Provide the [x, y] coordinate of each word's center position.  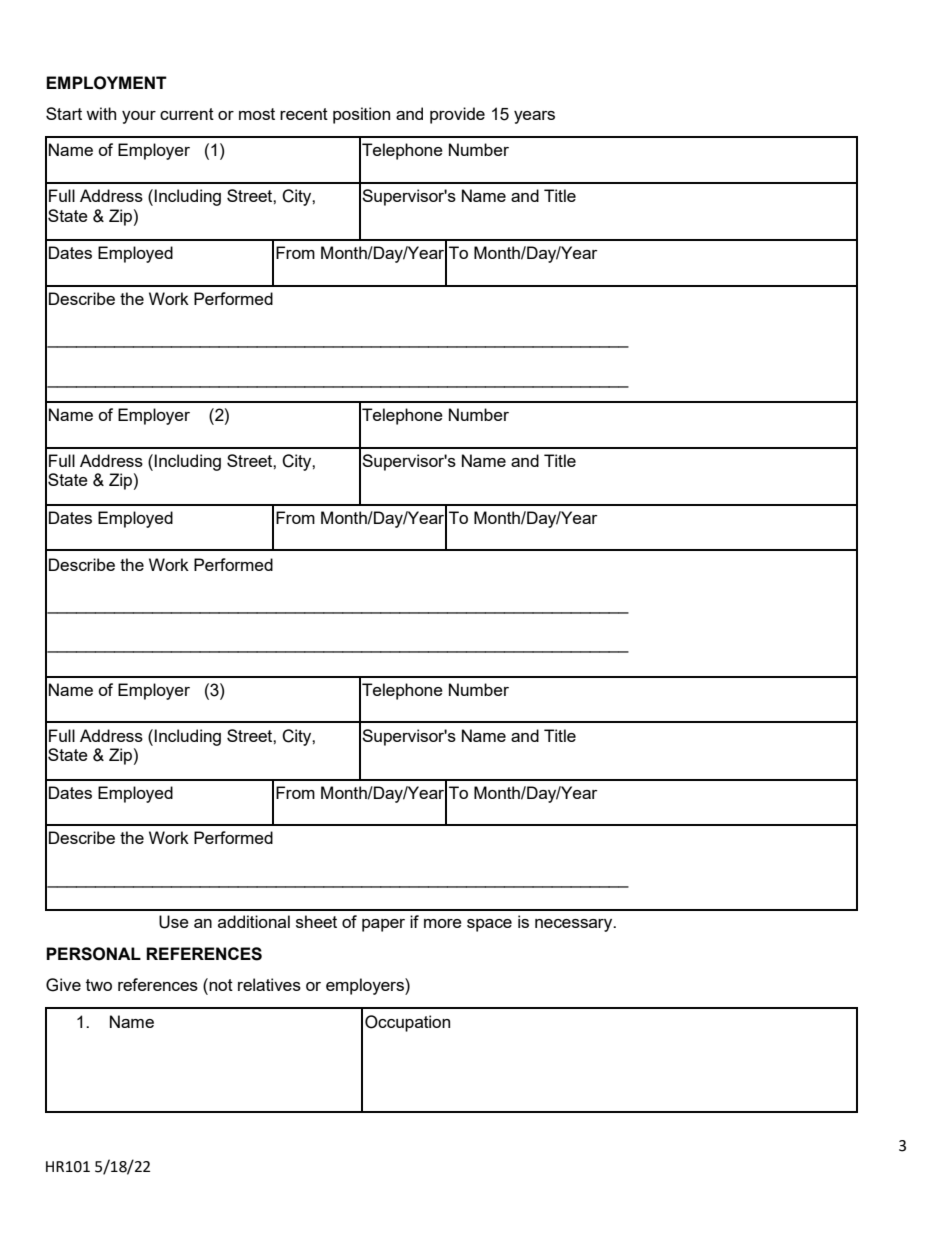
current [187, 114]
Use [174, 922]
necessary [575, 925]
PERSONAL [93, 954]
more [443, 923]
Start [64, 113]
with [101, 113]
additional [254, 921]
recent [304, 114]
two [99, 985]
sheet [316, 921]
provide [457, 115]
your [139, 117]
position [361, 115]
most [257, 114]
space [489, 925]
